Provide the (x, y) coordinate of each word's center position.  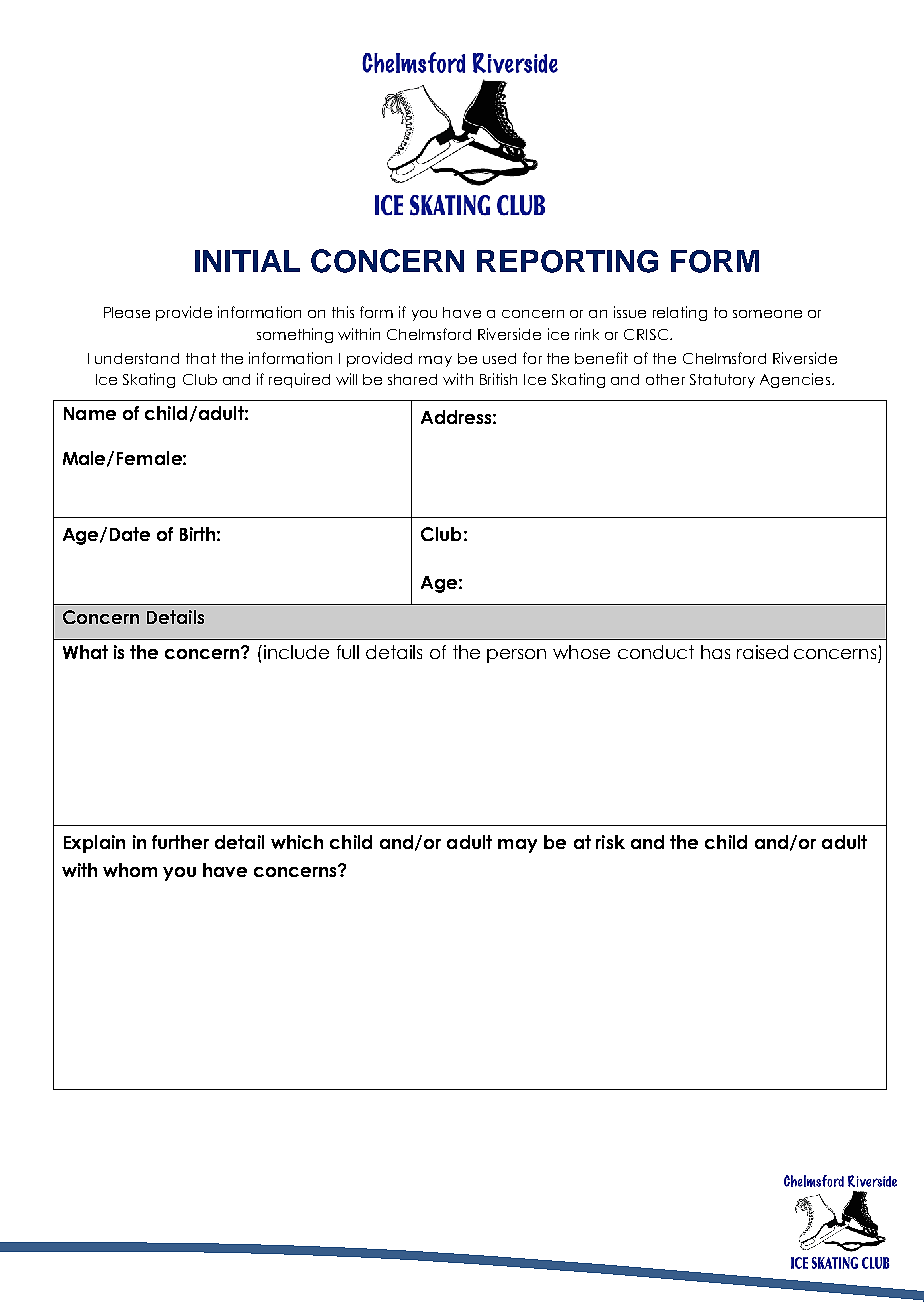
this (343, 312)
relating (680, 313)
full (348, 652)
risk (610, 842)
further (180, 842)
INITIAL (247, 261)
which (297, 842)
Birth (197, 534)
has (715, 652)
